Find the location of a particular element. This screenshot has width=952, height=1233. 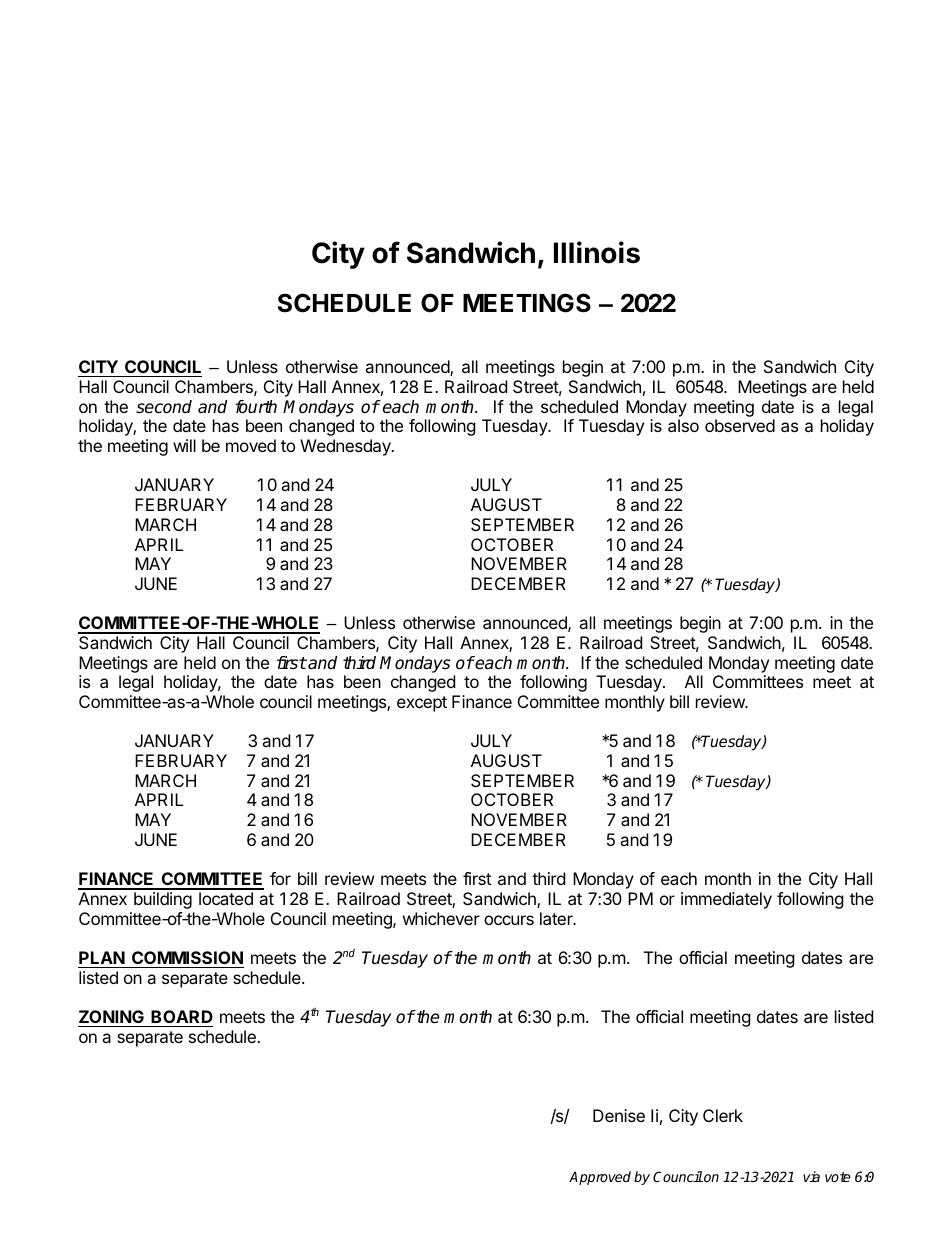

second is located at coordinates (164, 407).
